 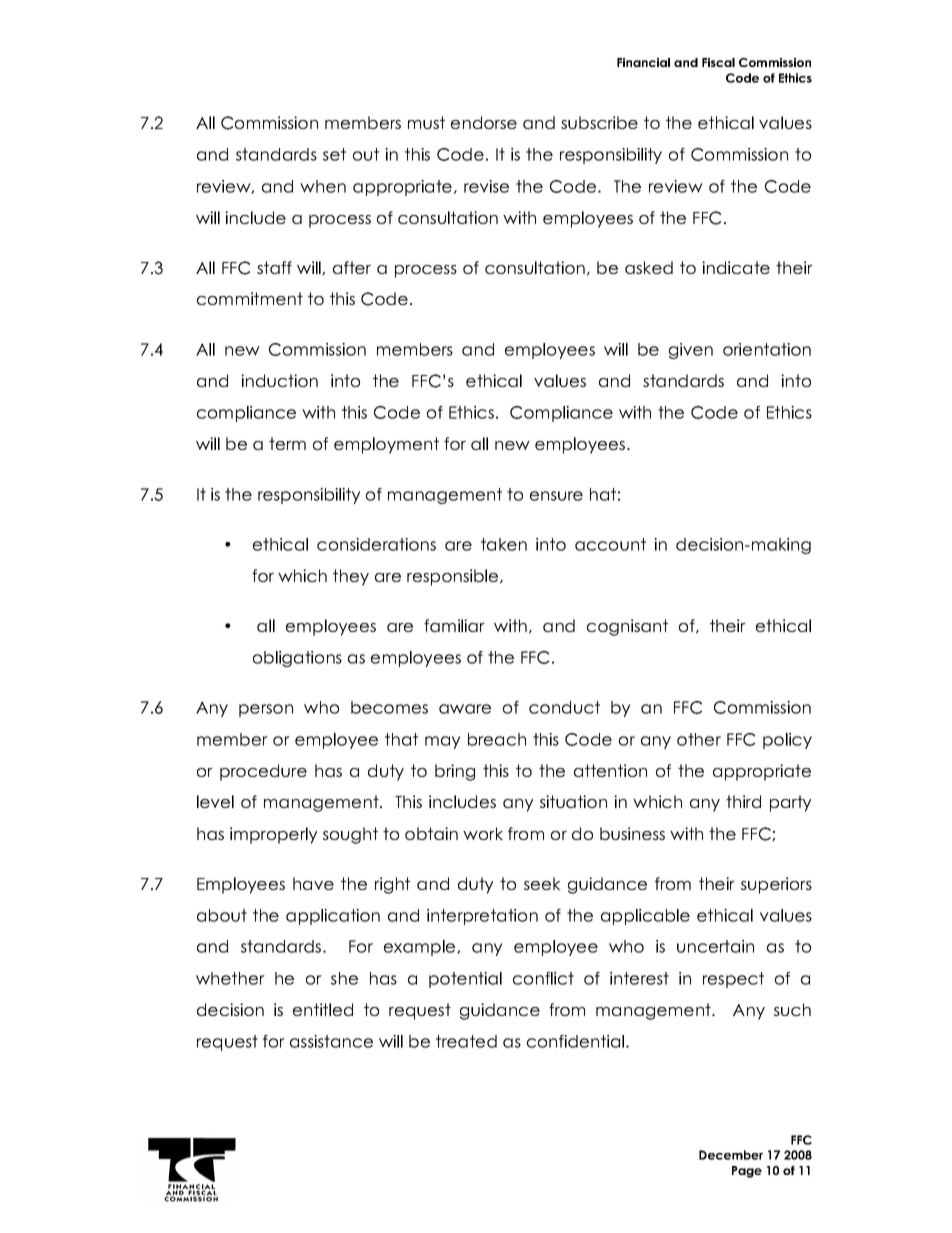 I want to click on December, so click(x=731, y=1155).
